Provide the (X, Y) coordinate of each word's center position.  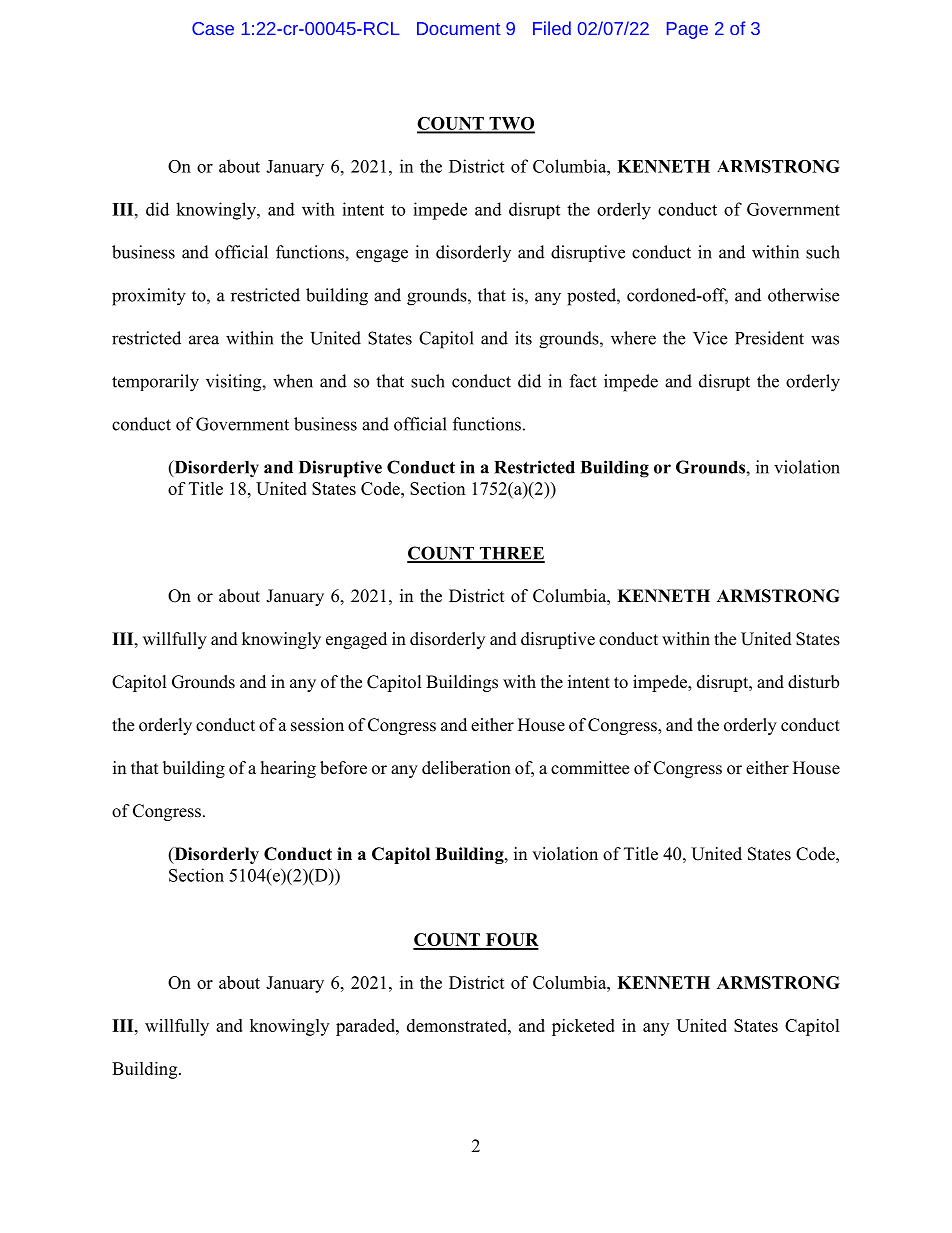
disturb (813, 682)
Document (458, 28)
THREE (511, 554)
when (293, 381)
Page (687, 30)
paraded (366, 1027)
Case (213, 28)
